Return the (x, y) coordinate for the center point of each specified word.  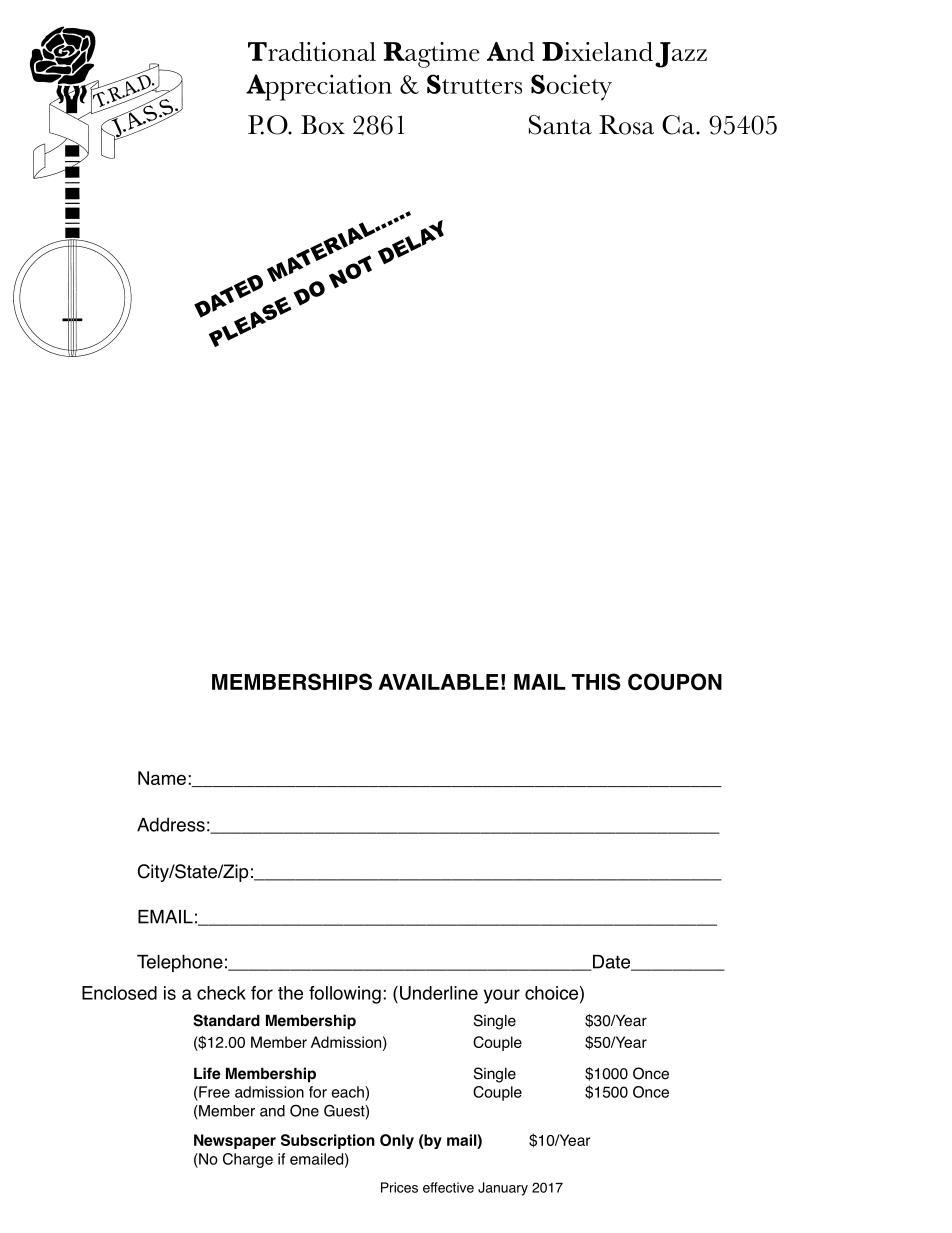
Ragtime (432, 55)
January (503, 1189)
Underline (437, 993)
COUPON (675, 681)
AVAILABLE (438, 682)
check (221, 993)
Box (323, 125)
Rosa (626, 125)
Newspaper (235, 1141)
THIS (596, 681)
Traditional (312, 51)
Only (397, 1141)
